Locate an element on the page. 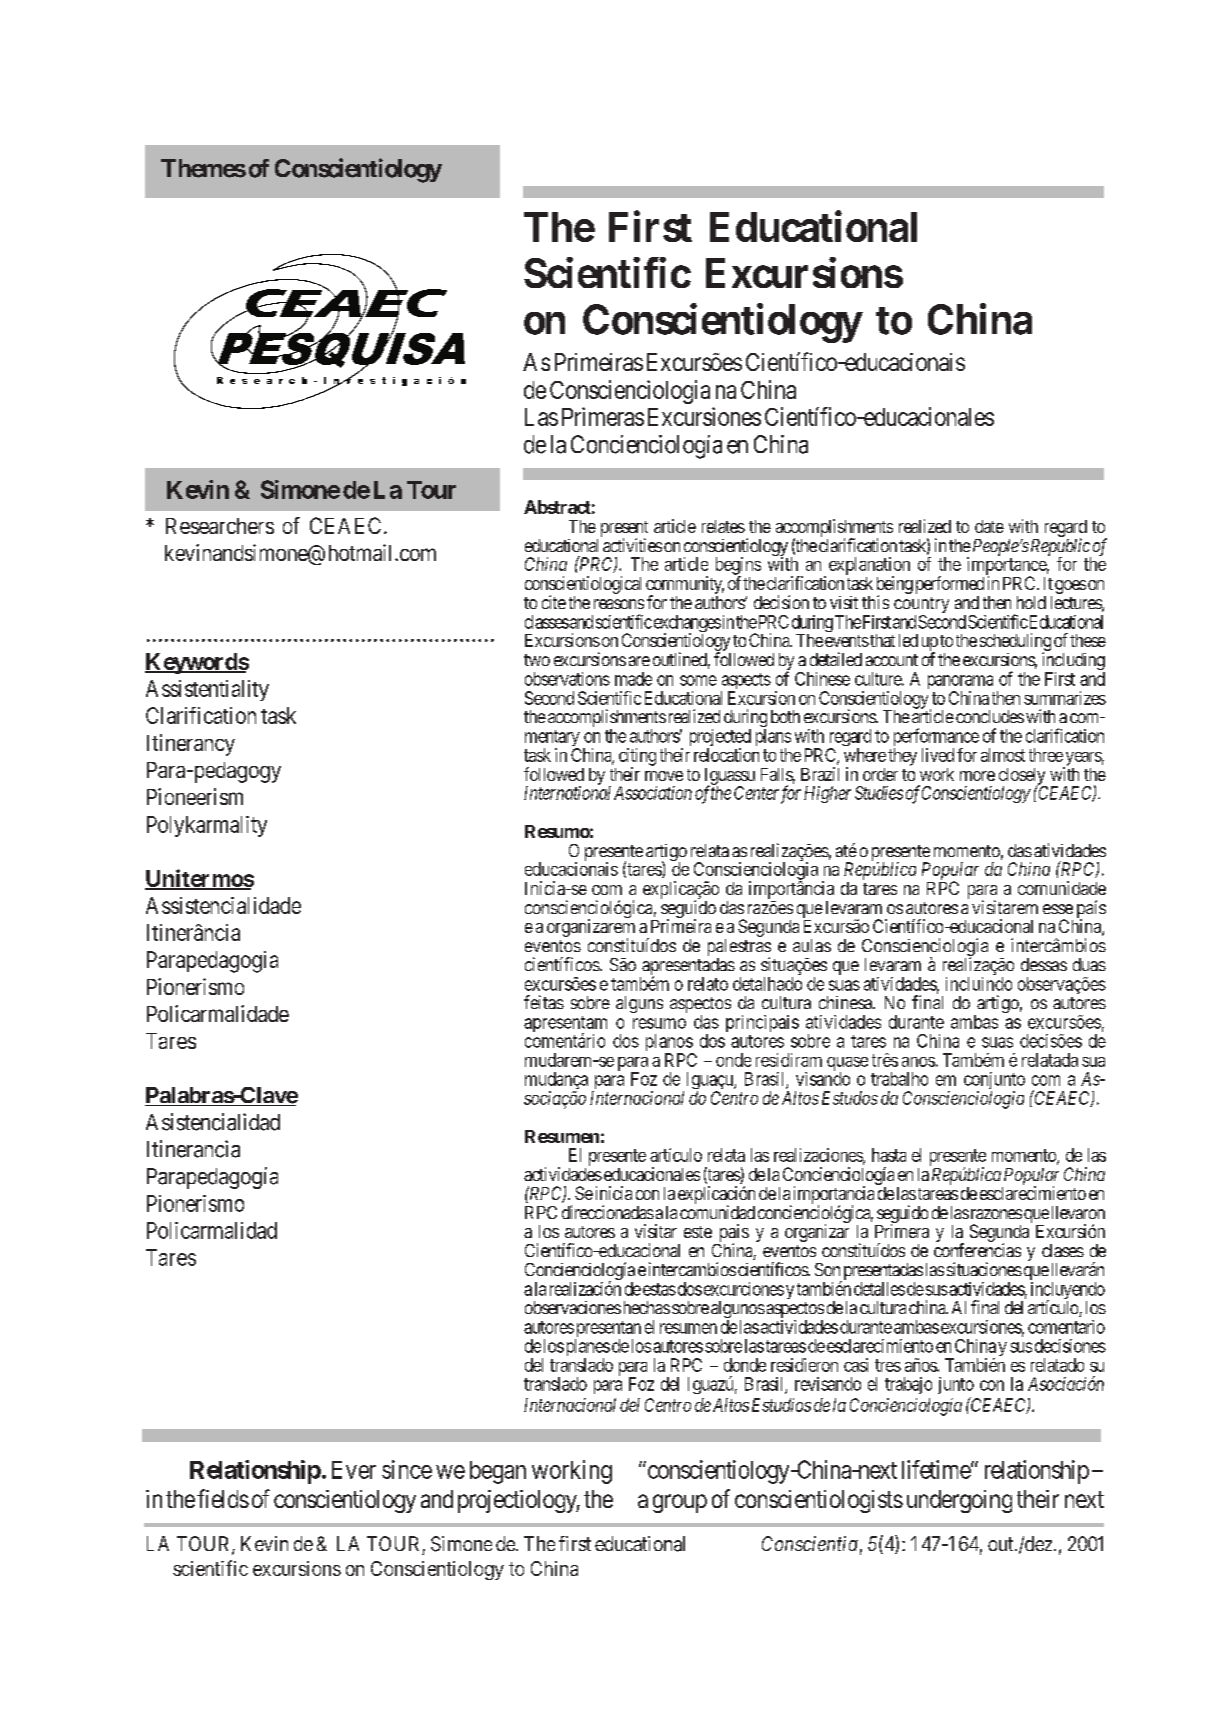 The height and width of the image is (1726, 1220). group is located at coordinates (680, 1503).
